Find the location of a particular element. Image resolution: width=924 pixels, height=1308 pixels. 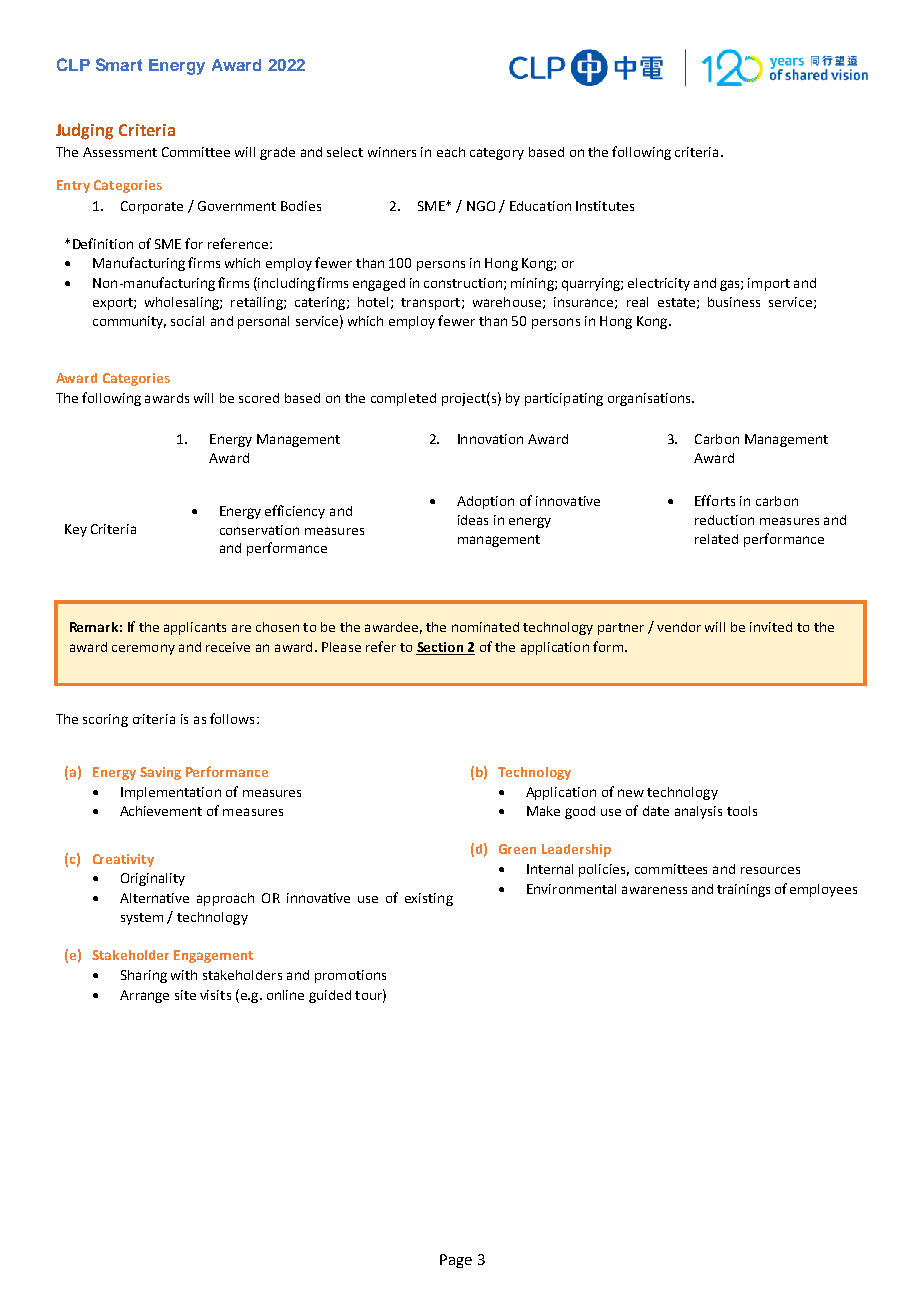

each is located at coordinates (451, 152).
